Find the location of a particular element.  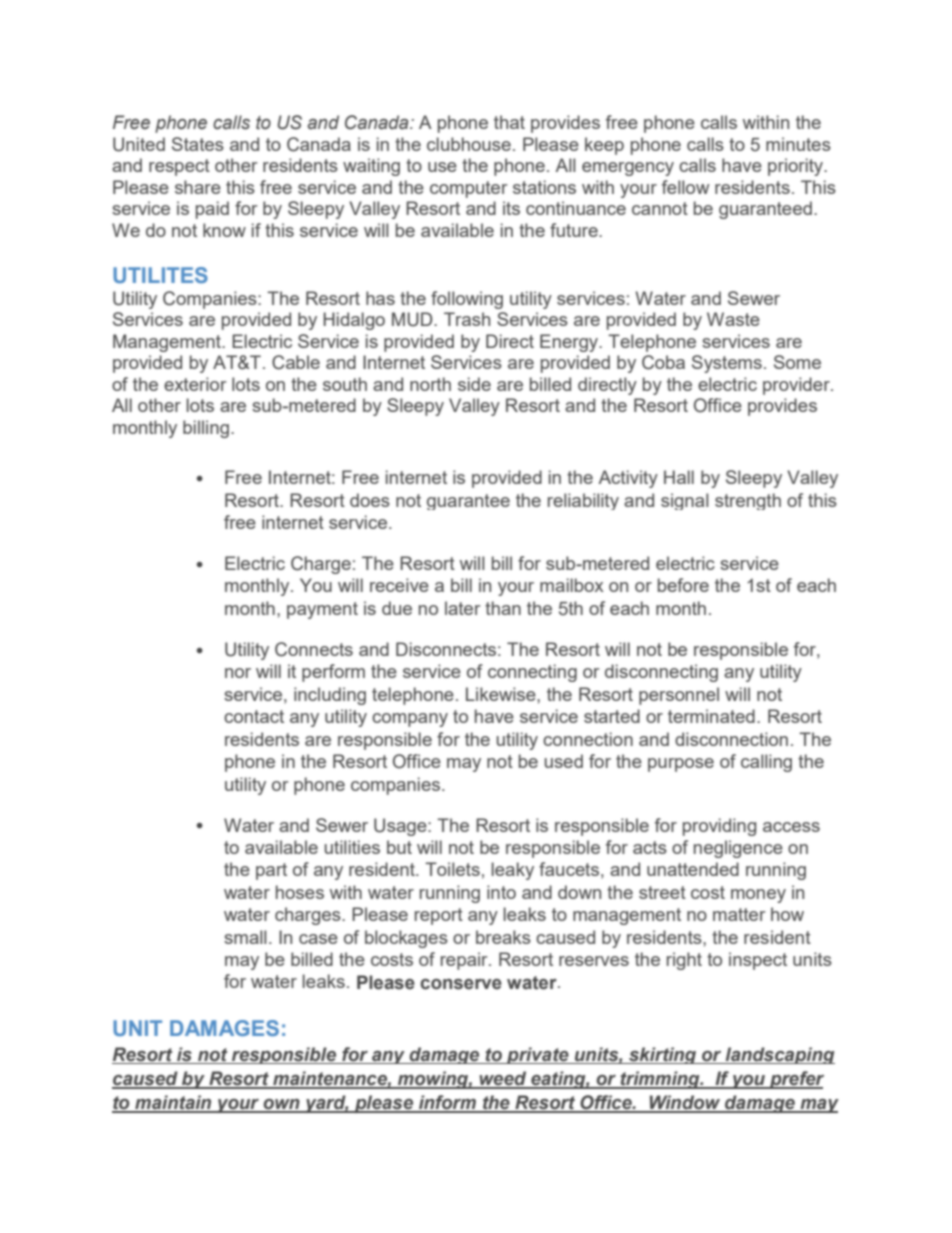

clubhouse is located at coordinates (469, 144).
